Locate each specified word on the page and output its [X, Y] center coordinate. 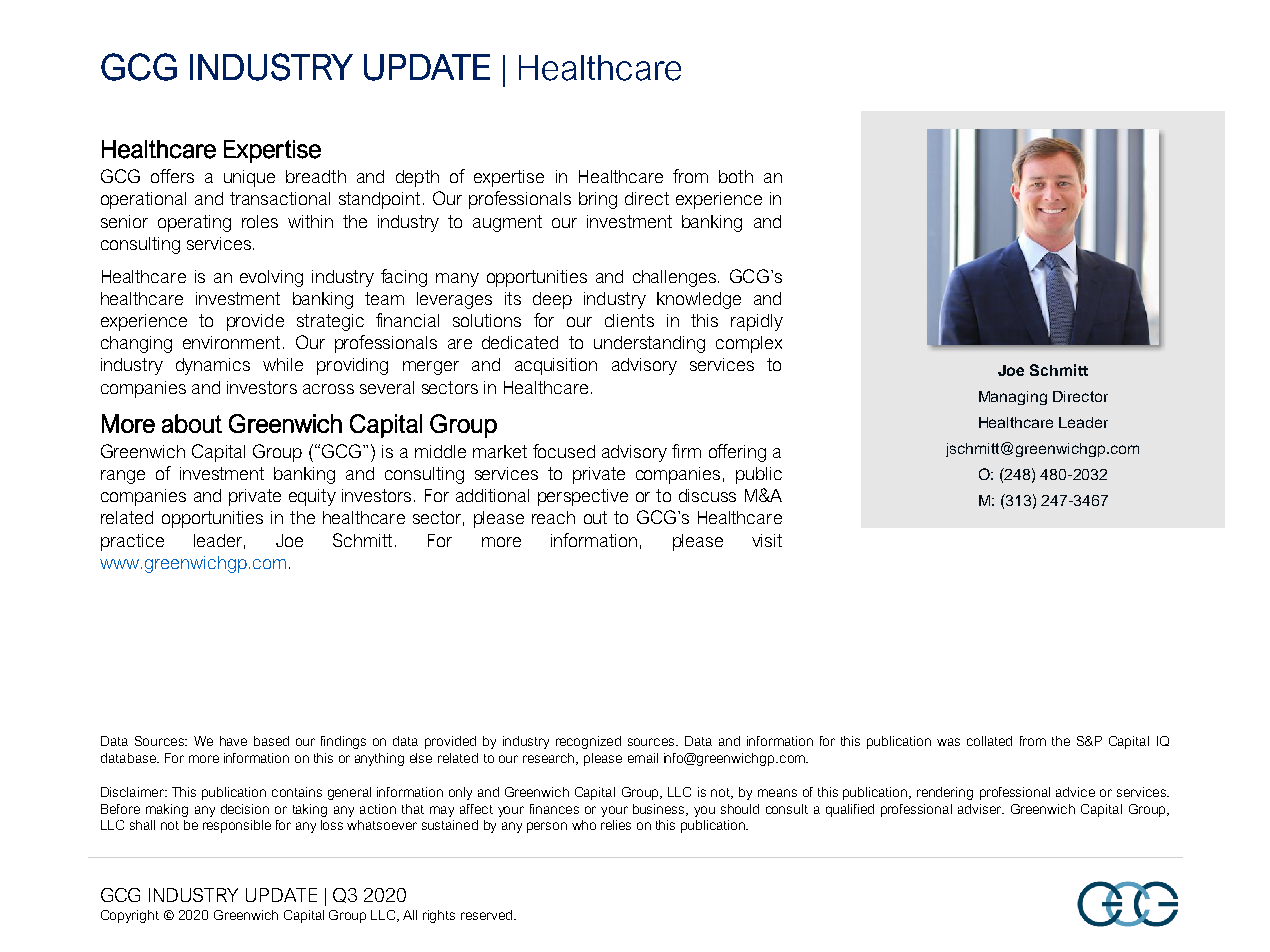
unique [249, 178]
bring [598, 200]
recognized [588, 742]
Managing [1013, 398]
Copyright [130, 916]
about [192, 423]
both [736, 176]
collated [989, 741]
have [233, 741]
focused [564, 451]
